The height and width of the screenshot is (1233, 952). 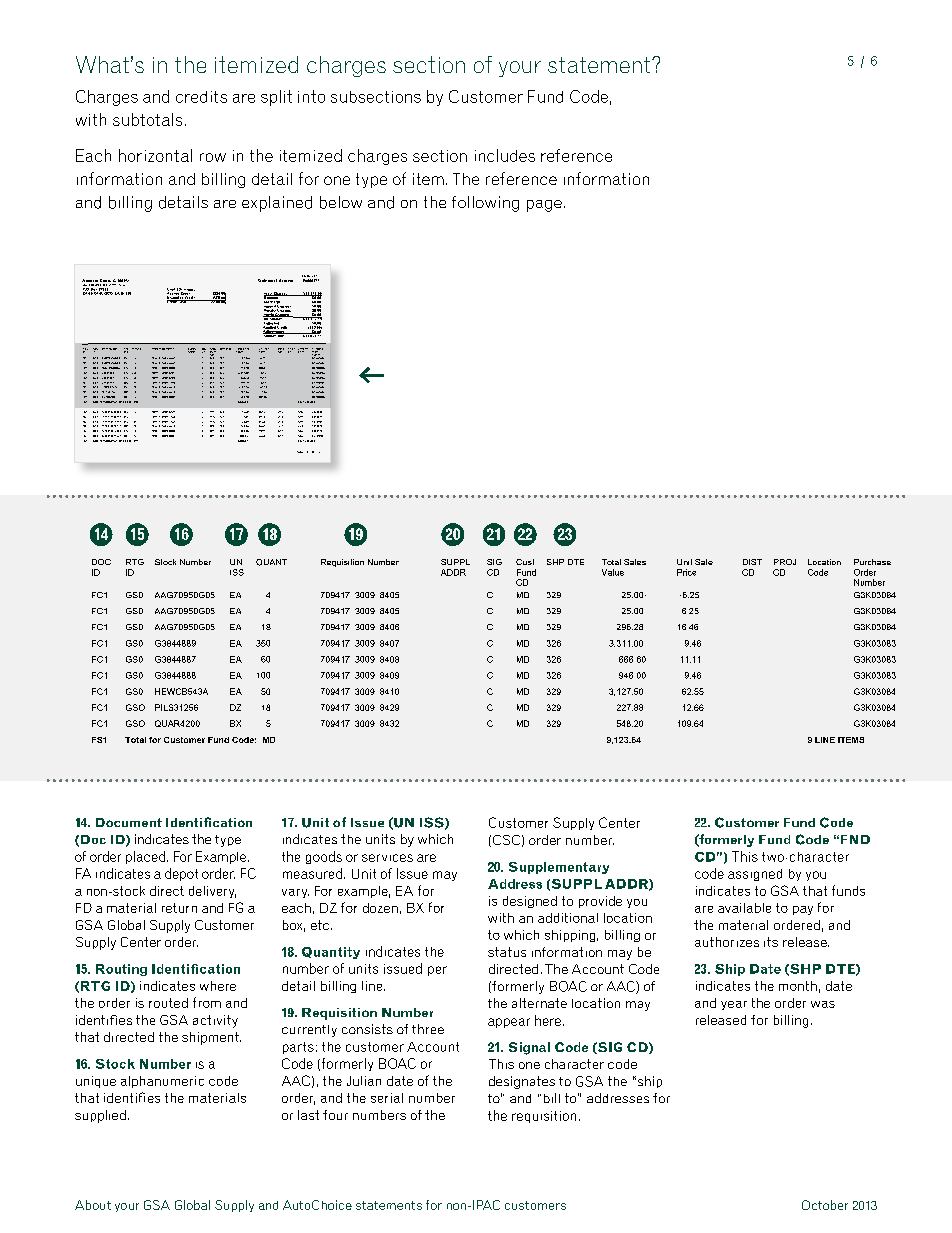 I want to click on following, so click(x=485, y=204).
